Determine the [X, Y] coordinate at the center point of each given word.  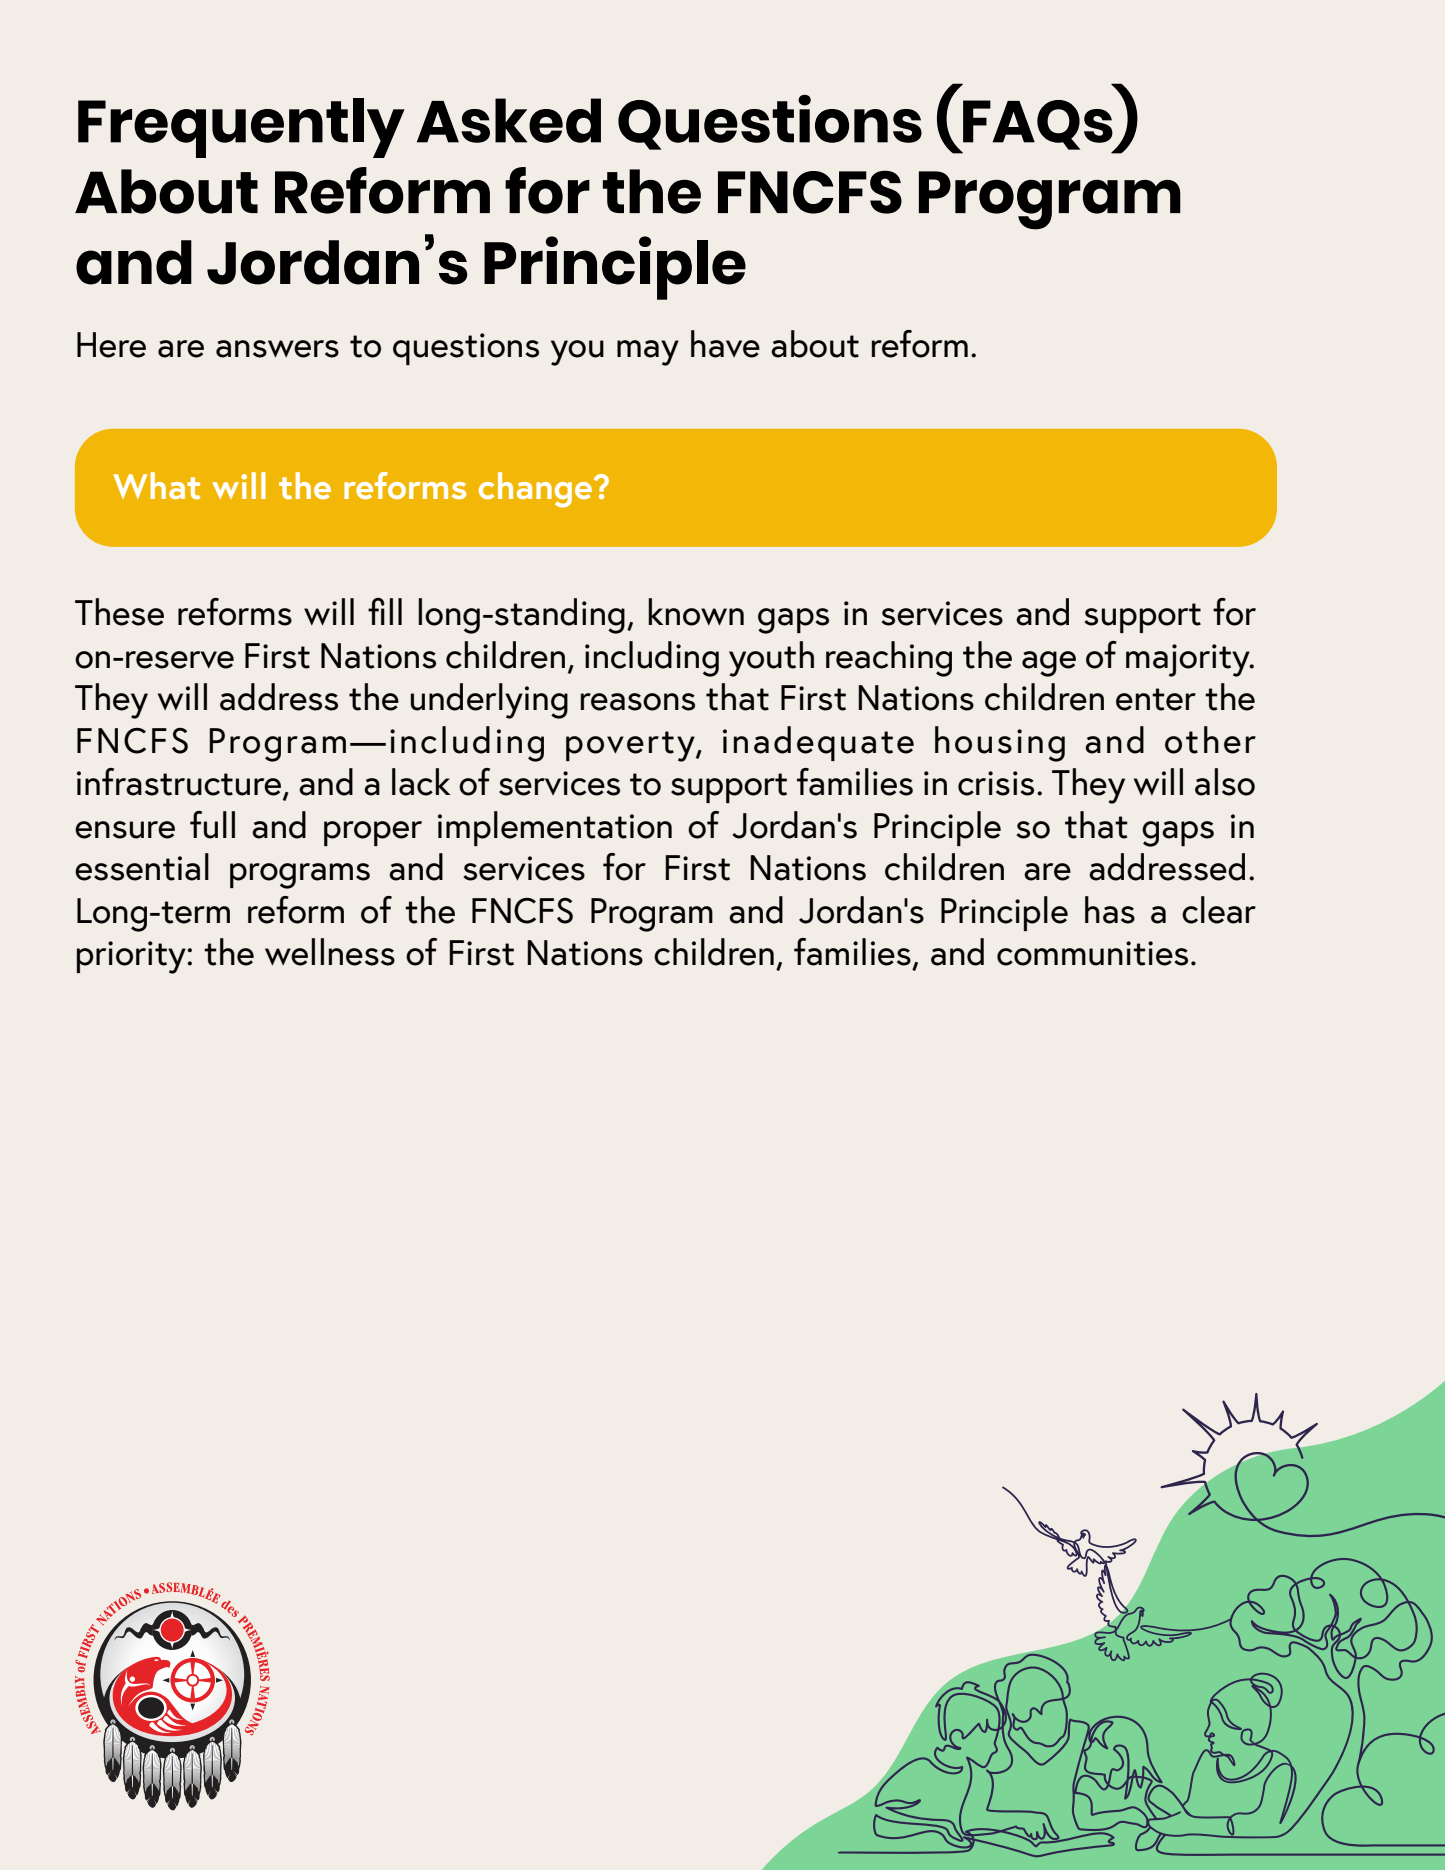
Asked [509, 120]
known [696, 612]
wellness [330, 952]
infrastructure [180, 783]
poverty [631, 746]
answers [277, 349]
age [1049, 664]
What [156, 485]
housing [1000, 744]
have [725, 344]
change [537, 490]
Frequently [241, 128]
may [648, 353]
